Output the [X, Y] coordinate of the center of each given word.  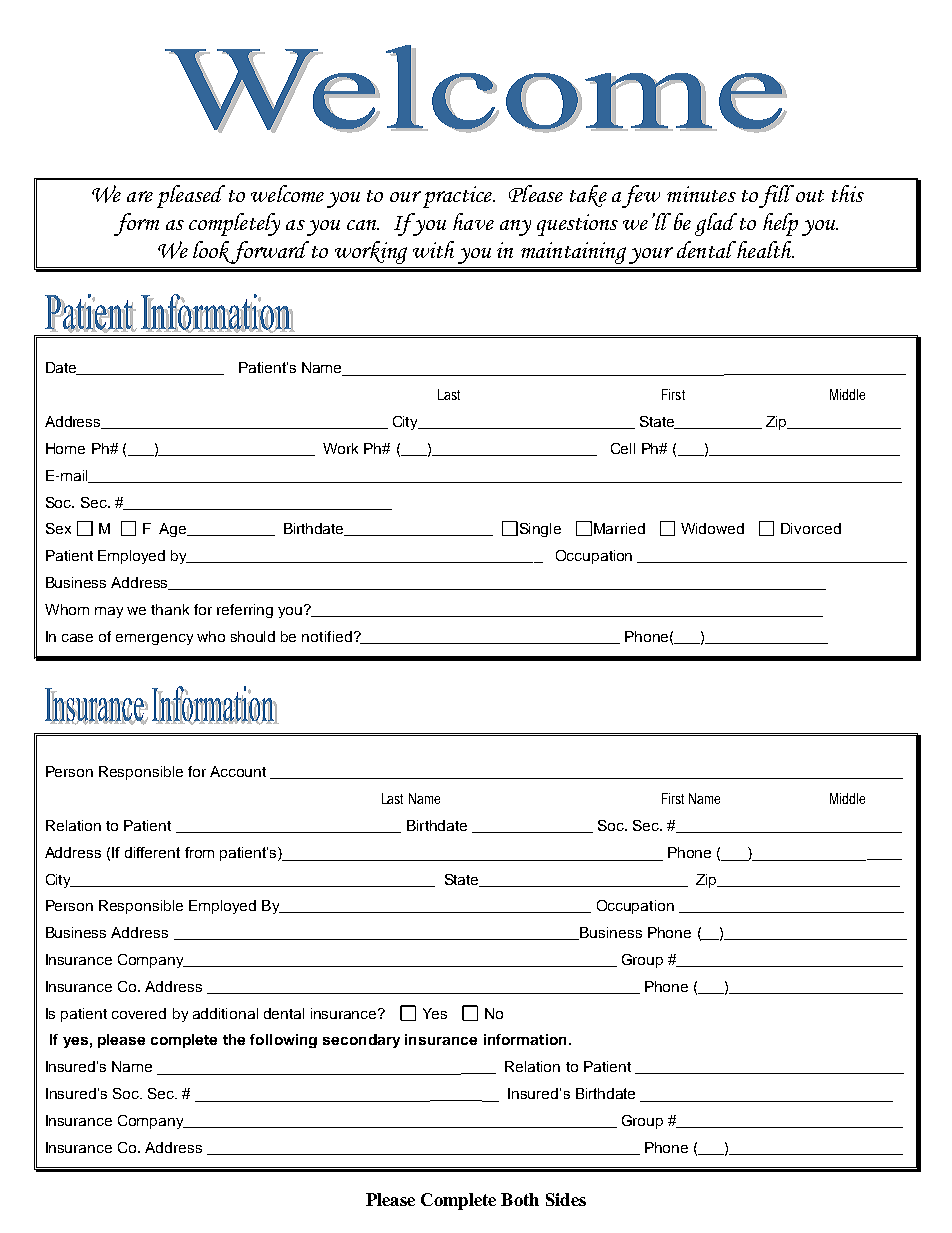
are [140, 196]
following [283, 1041]
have [473, 221]
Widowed [712, 528]
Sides [566, 1199]
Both [520, 1199]
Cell [623, 448]
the [234, 1039]
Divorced [811, 528]
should [253, 636]
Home [65, 448]
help [780, 224]
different [152, 852]
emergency [154, 639]
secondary [361, 1041]
